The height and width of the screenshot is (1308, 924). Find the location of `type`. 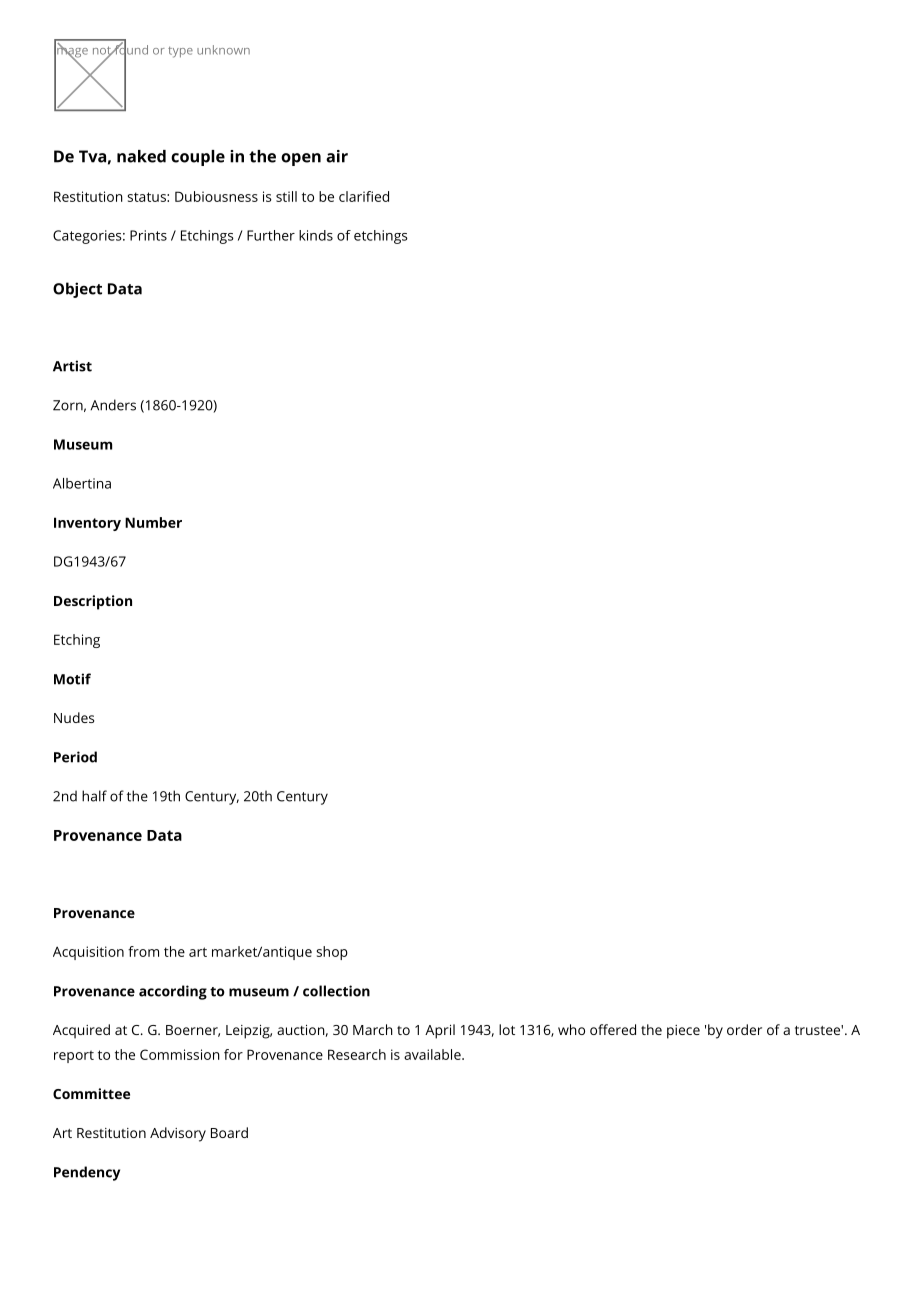

type is located at coordinates (180, 52).
